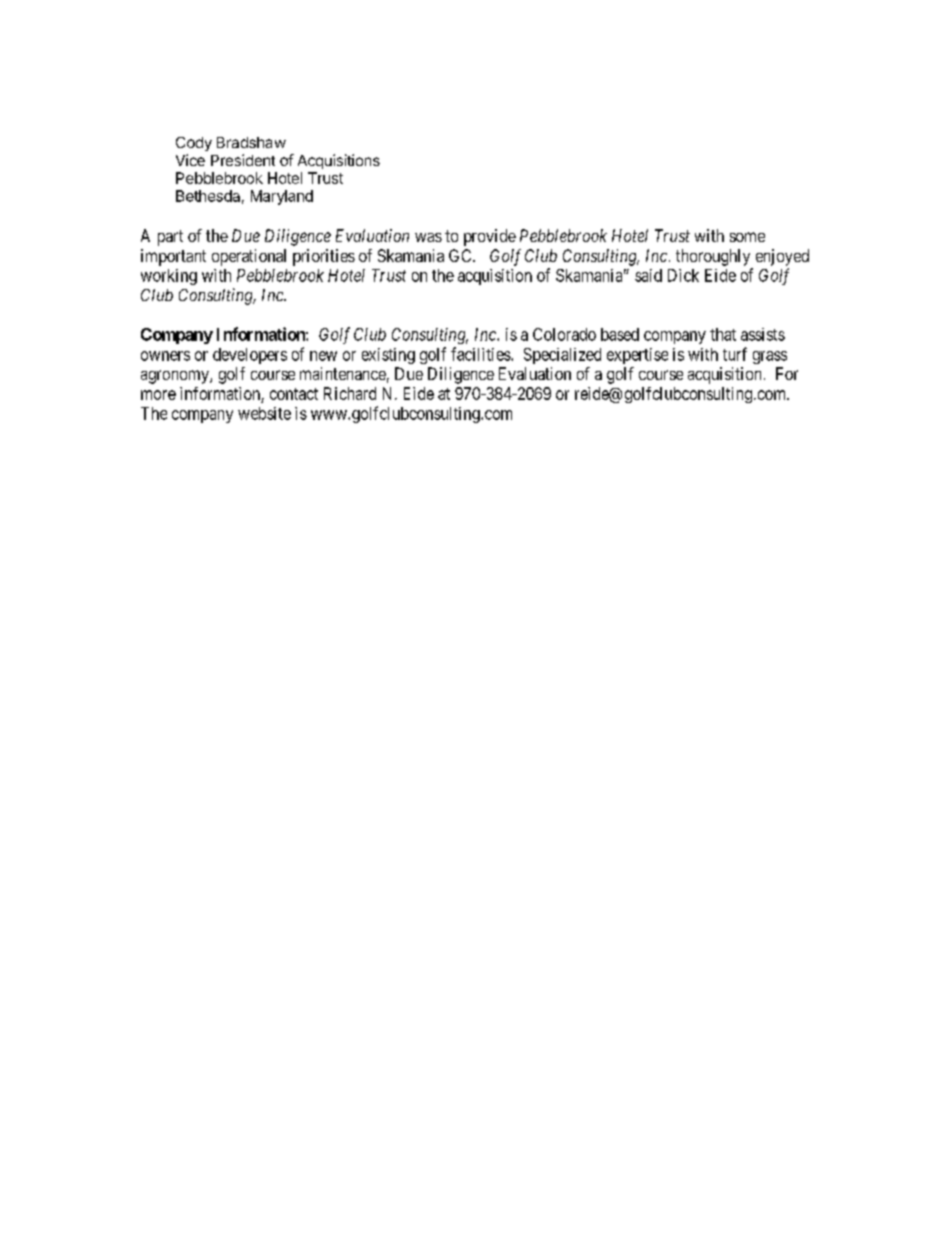 Image resolution: width=952 pixels, height=1233 pixels. What do you see at coordinates (713, 257) in the screenshot?
I see `thoroughly` at bounding box center [713, 257].
